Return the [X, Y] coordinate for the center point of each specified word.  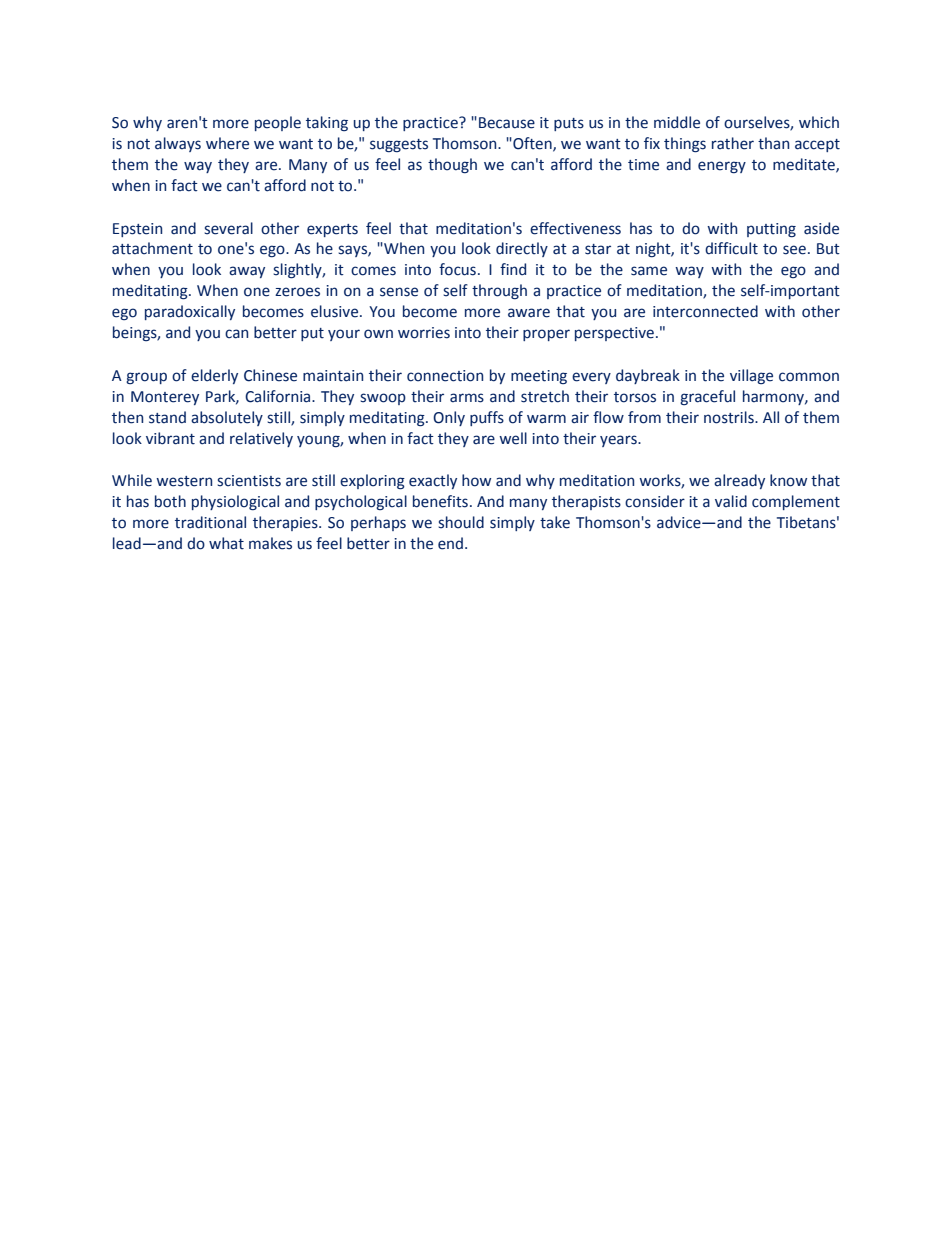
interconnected [705, 311]
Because [507, 123]
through [499, 291]
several [228, 228]
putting [771, 230]
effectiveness [575, 228]
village [751, 376]
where [227, 143]
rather [733, 143]
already [739, 481]
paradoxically [190, 312]
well [513, 438]
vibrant [170, 438]
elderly [214, 376]
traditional [210, 522]
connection [445, 376]
